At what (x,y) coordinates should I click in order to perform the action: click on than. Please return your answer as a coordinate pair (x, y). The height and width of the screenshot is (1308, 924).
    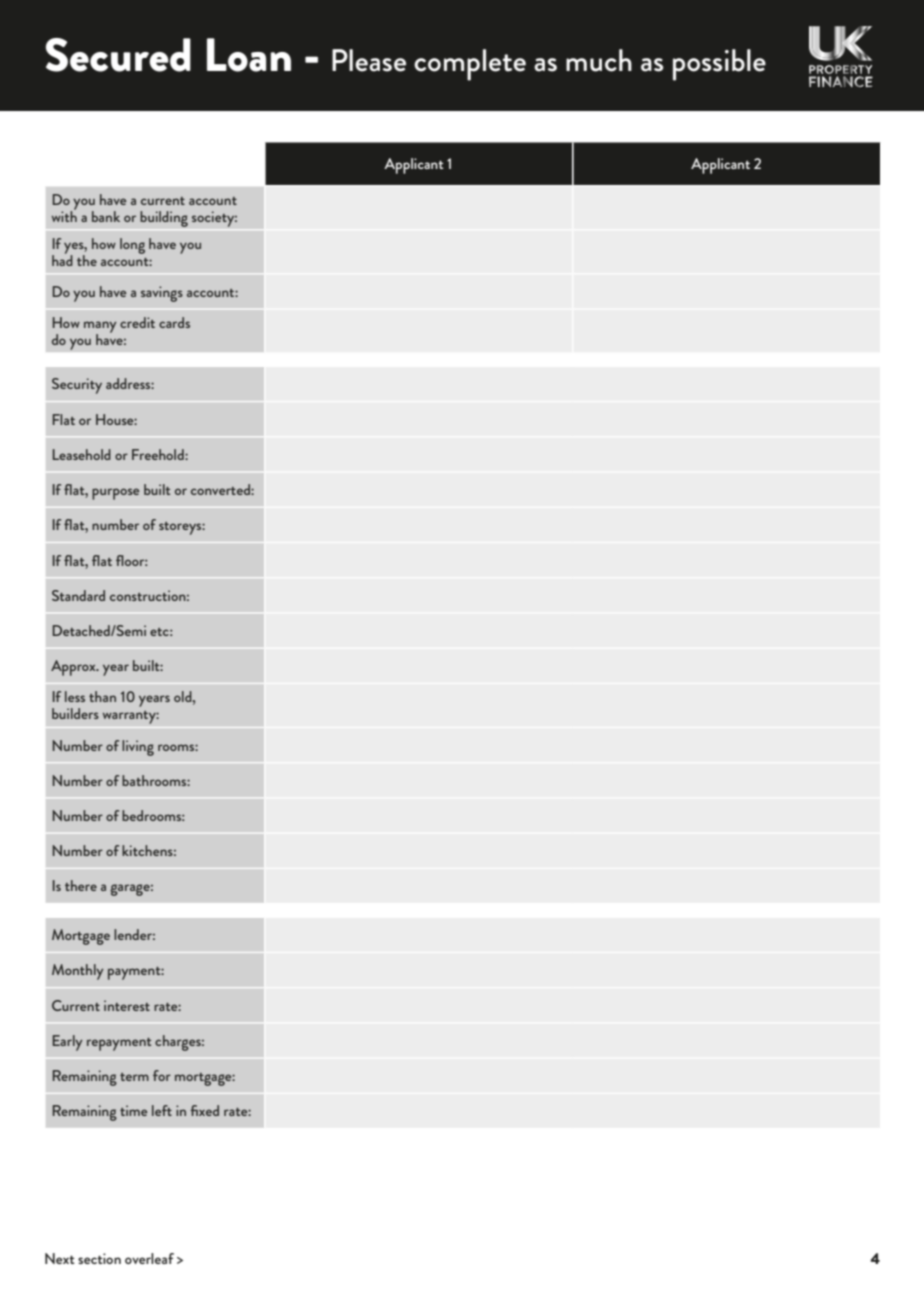
    Looking at the image, I should click on (102, 696).
